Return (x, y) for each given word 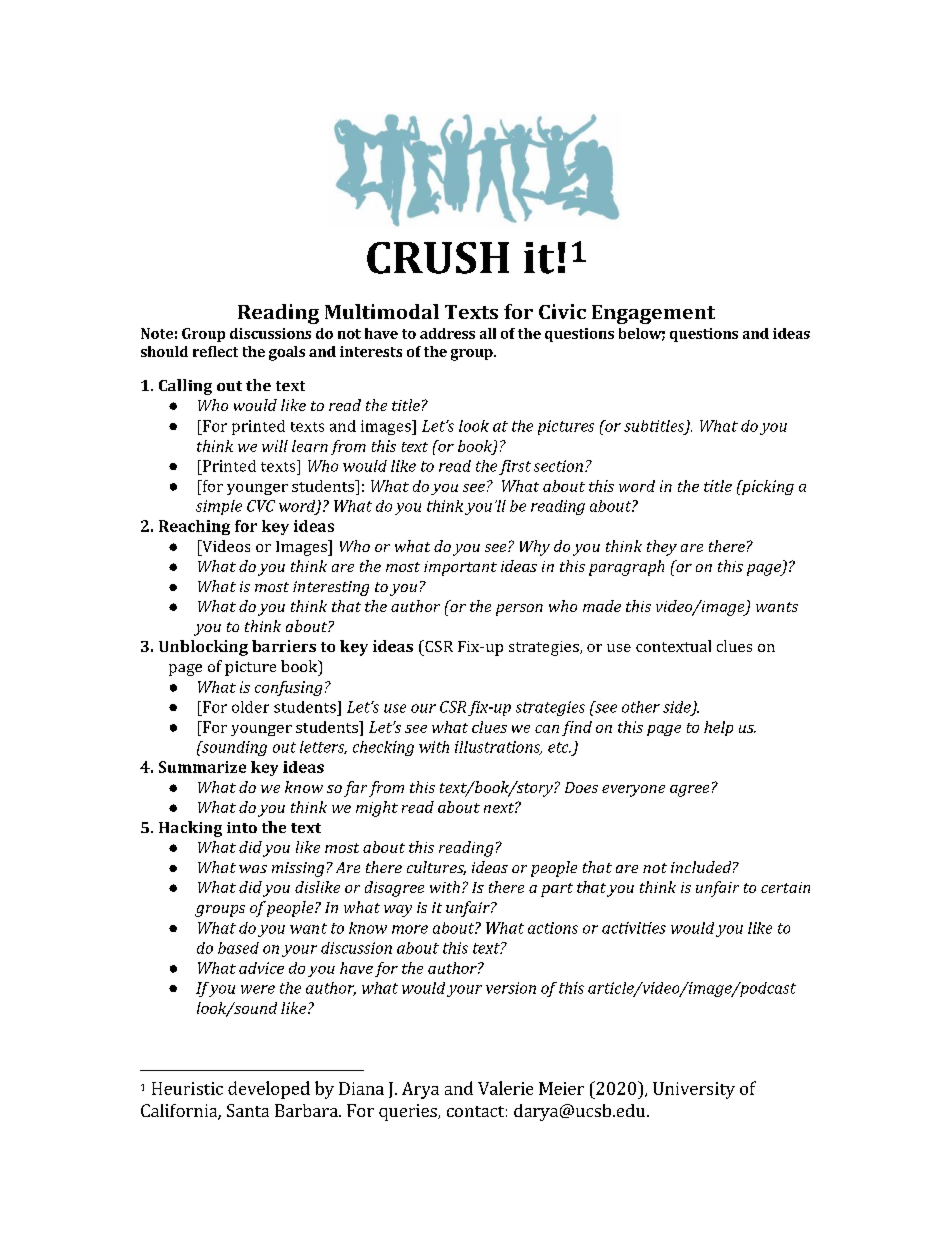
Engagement (653, 314)
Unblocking (203, 648)
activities (634, 928)
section (558, 466)
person (519, 610)
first (515, 467)
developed (269, 1090)
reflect (215, 351)
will (275, 446)
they (662, 548)
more (410, 929)
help (718, 728)
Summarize (202, 767)
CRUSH (438, 258)
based (238, 948)
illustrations (498, 748)
